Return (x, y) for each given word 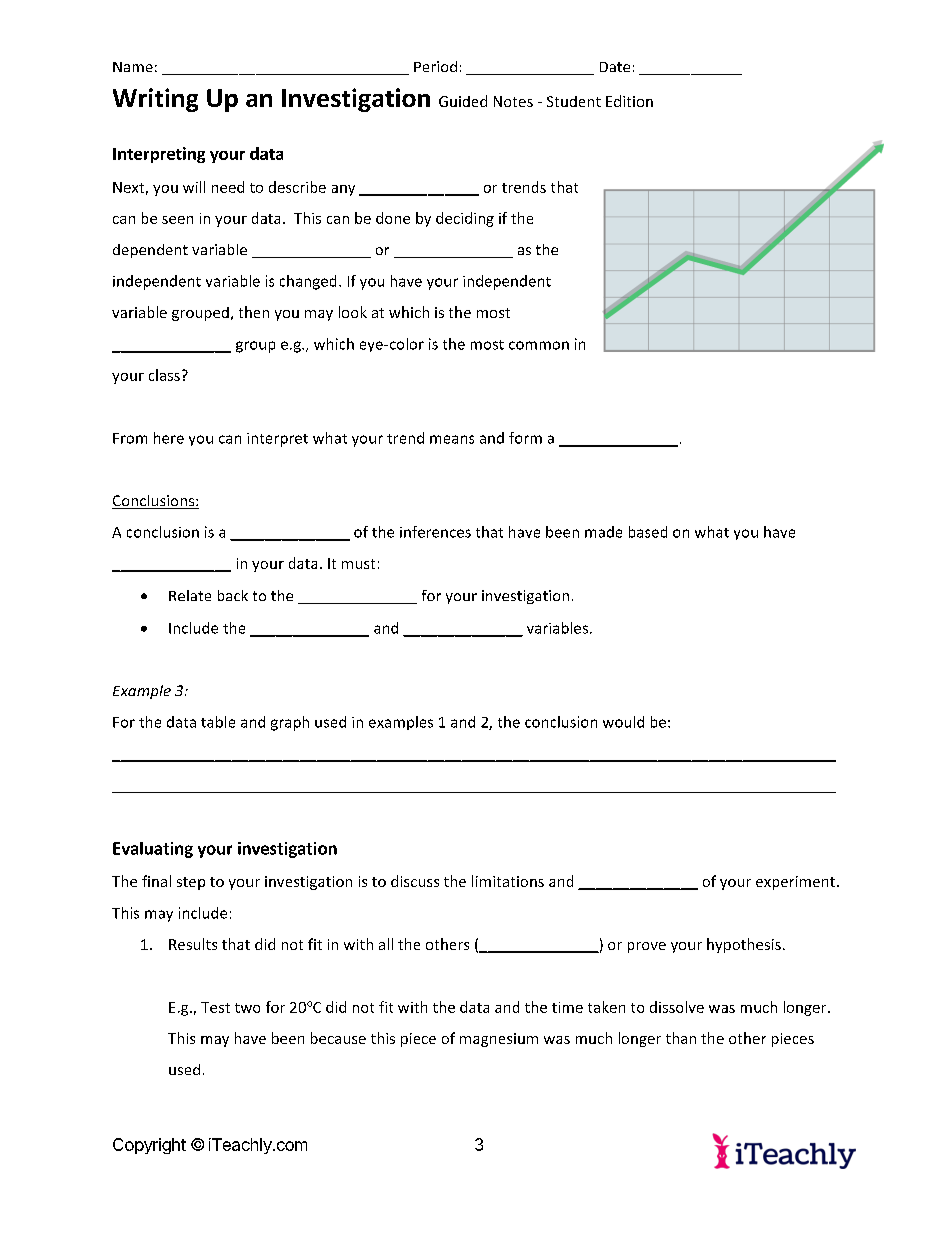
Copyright (149, 1146)
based (648, 532)
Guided (463, 101)
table (218, 722)
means (452, 439)
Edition (629, 101)
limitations (508, 881)
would (623, 722)
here (169, 438)
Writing (155, 100)
